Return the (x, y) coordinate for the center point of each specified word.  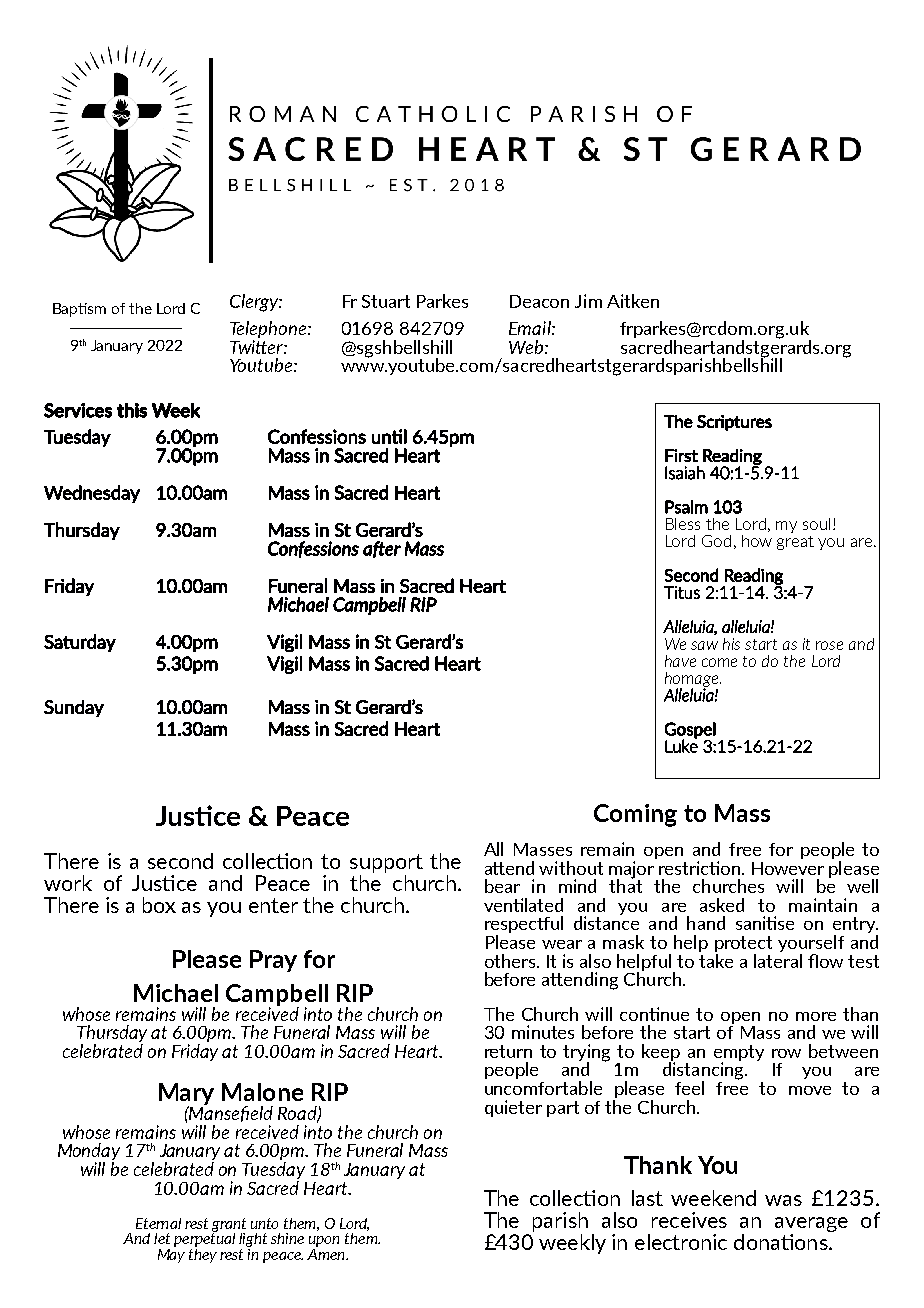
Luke (681, 745)
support (386, 863)
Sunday (74, 708)
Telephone (269, 331)
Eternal (158, 1223)
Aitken (633, 301)
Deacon (539, 301)
